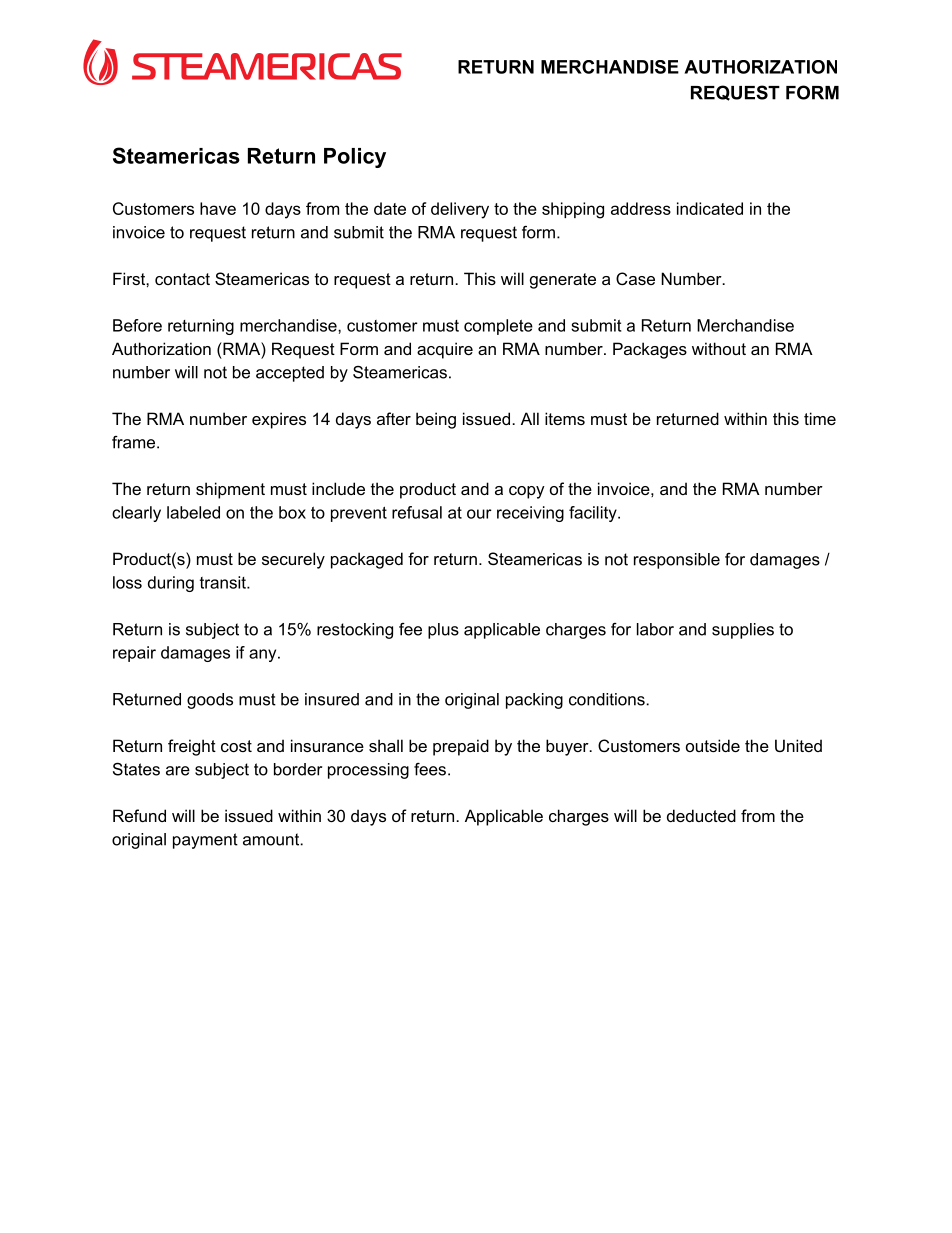 Image resolution: width=952 pixels, height=1233 pixels. What do you see at coordinates (230, 490) in the image?
I see `shipment` at bounding box center [230, 490].
